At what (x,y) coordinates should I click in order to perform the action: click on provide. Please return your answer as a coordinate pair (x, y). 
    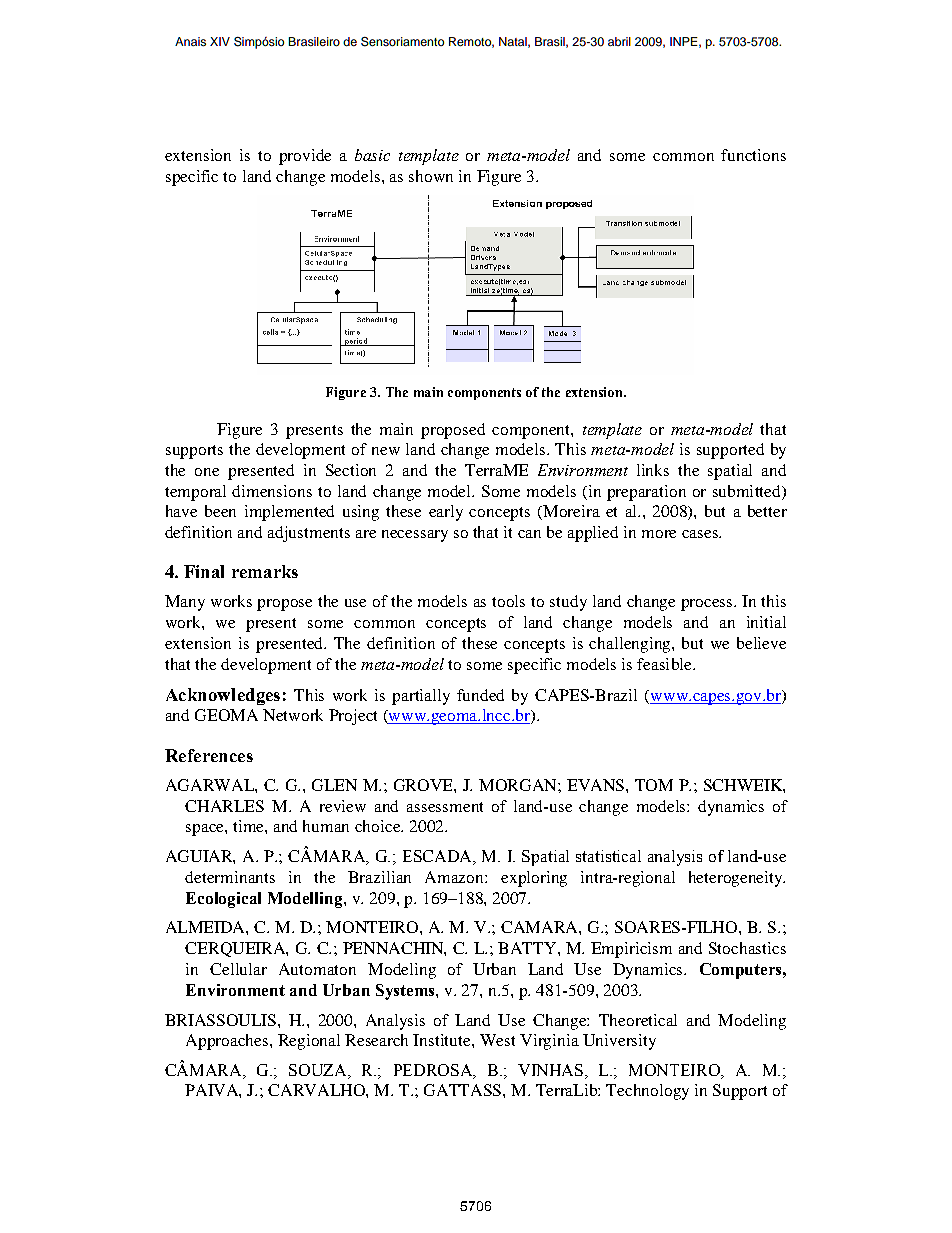
    Looking at the image, I should click on (305, 157).
